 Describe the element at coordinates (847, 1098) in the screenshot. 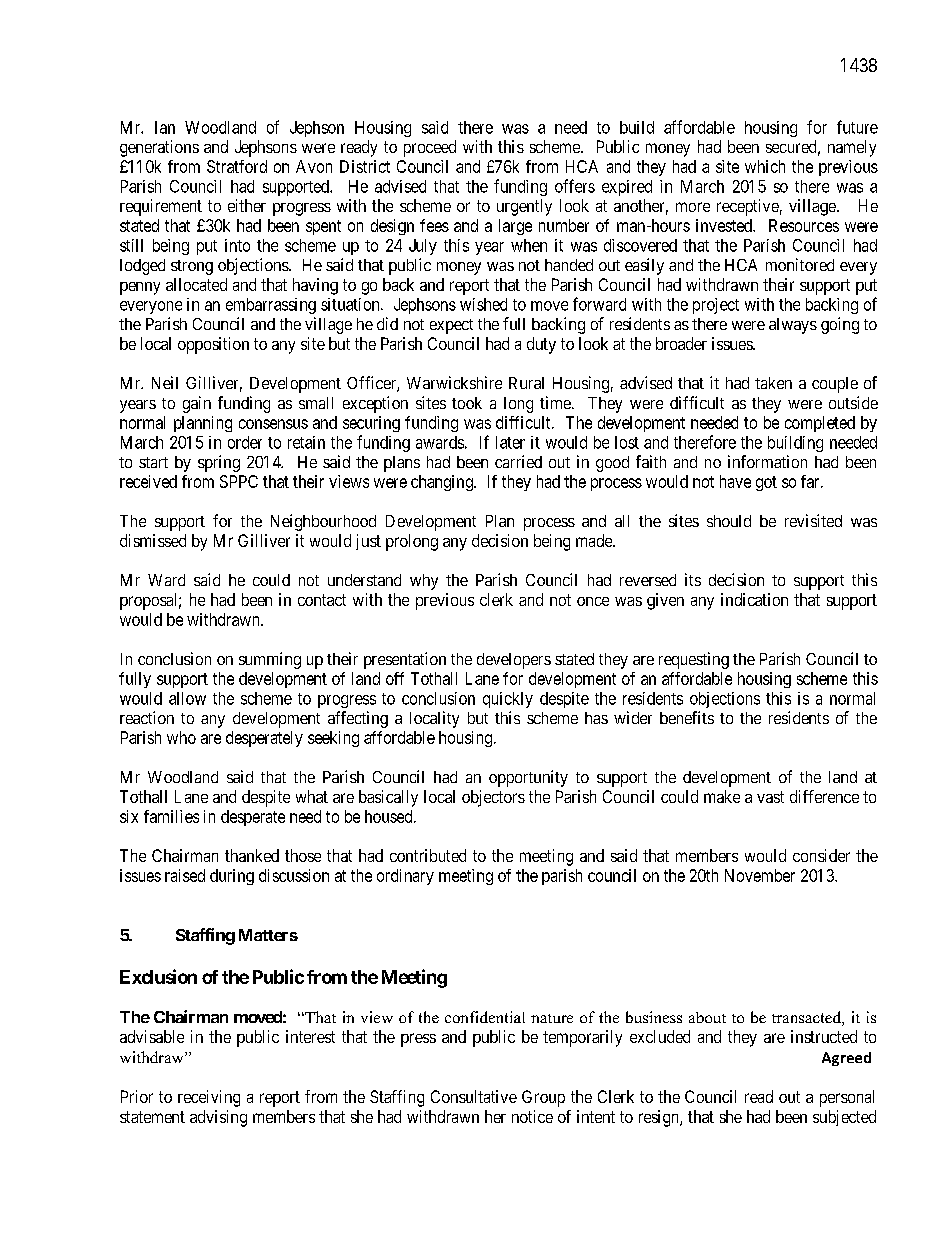

I see `personal` at that location.
